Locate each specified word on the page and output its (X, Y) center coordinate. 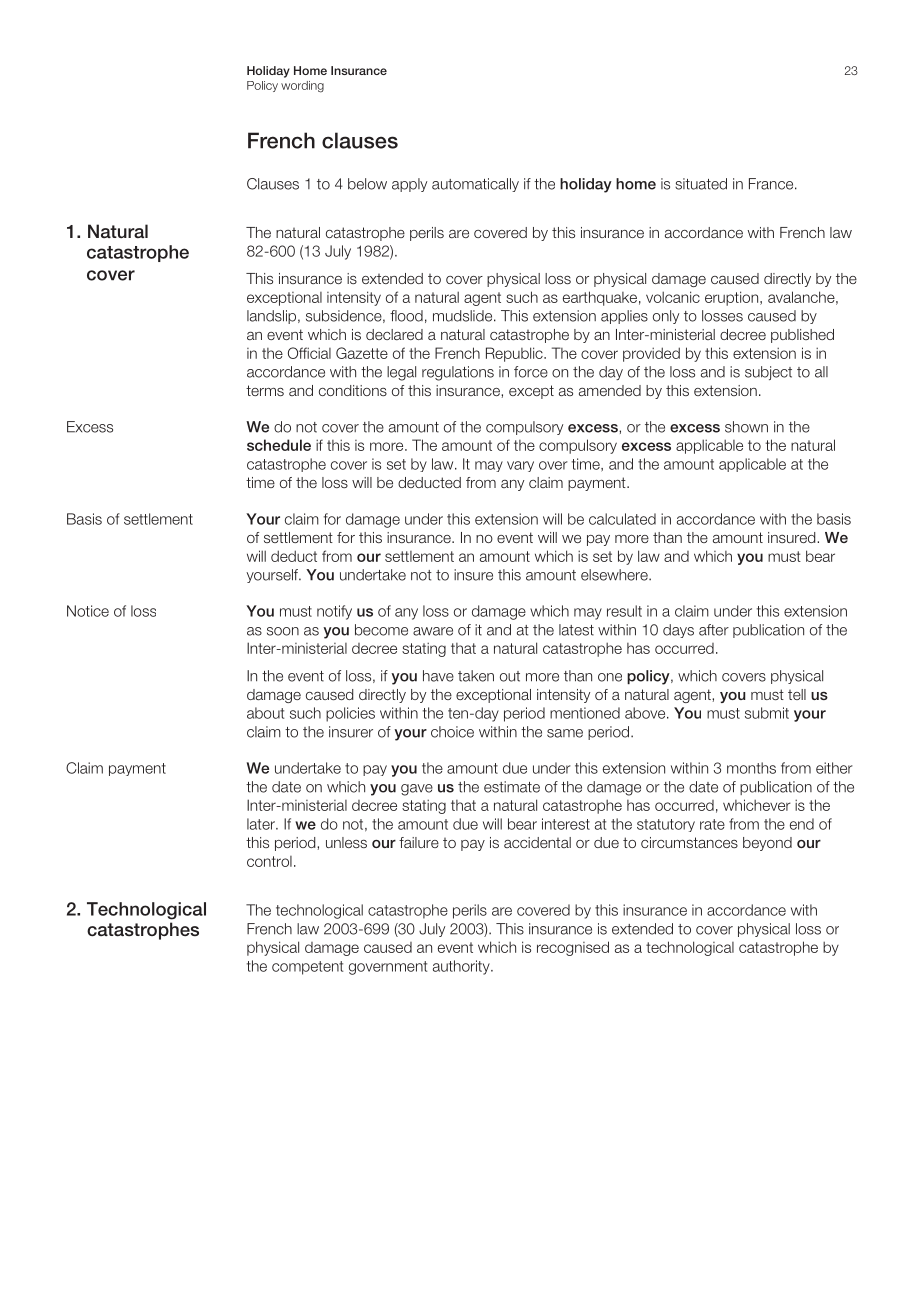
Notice (88, 611)
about (265, 713)
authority (462, 967)
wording (302, 87)
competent (307, 968)
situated (701, 184)
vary (520, 466)
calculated (622, 519)
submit (767, 713)
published (802, 336)
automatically (475, 185)
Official (309, 353)
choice (452, 732)
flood (406, 316)
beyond (767, 844)
